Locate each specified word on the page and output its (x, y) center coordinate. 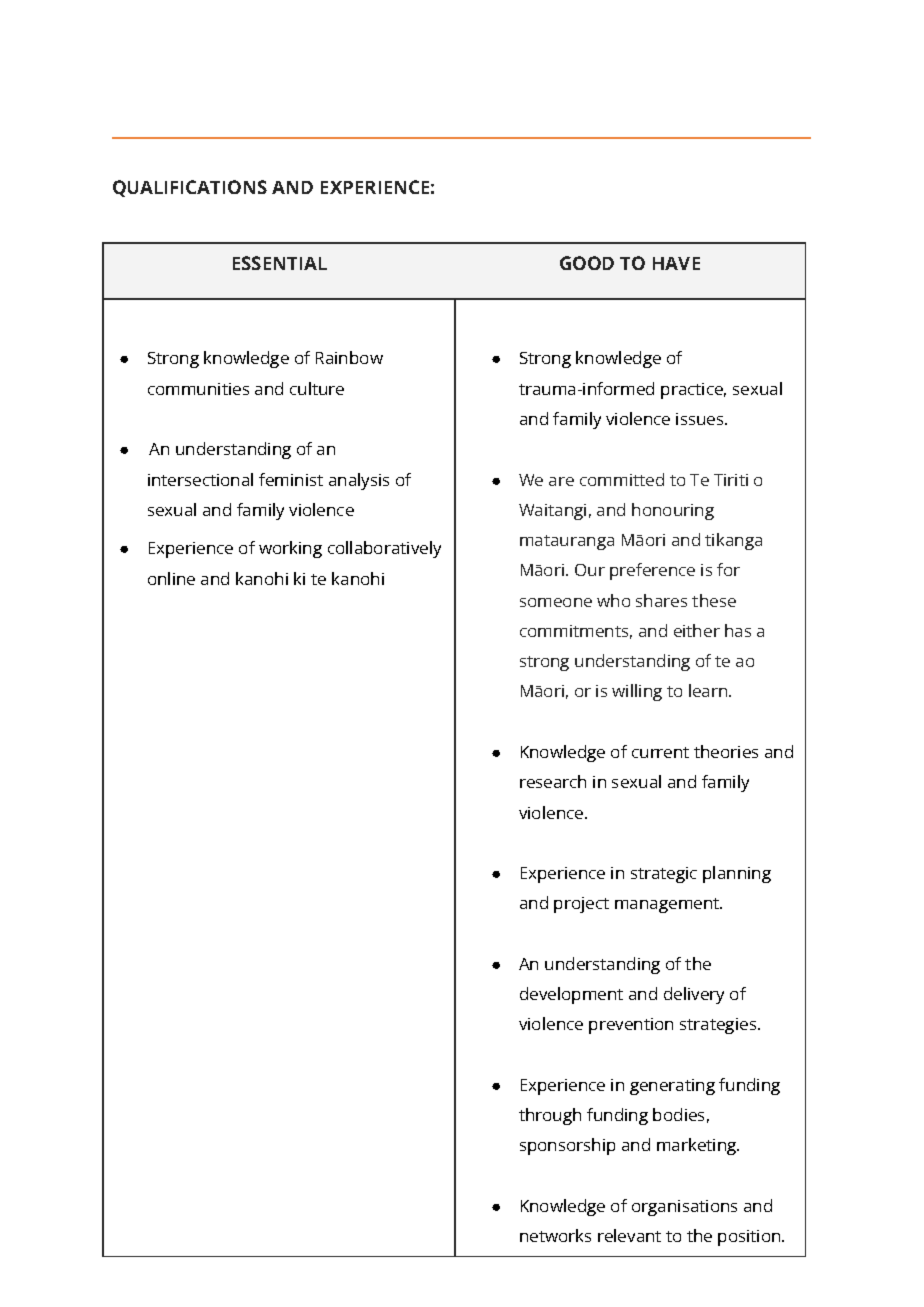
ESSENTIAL (280, 263)
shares (661, 600)
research (553, 781)
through (550, 1116)
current (660, 752)
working (290, 549)
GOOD (587, 263)
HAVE (676, 263)
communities (198, 389)
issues (701, 419)
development (571, 995)
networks (555, 1235)
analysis (359, 481)
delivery (694, 995)
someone (556, 602)
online (171, 578)
